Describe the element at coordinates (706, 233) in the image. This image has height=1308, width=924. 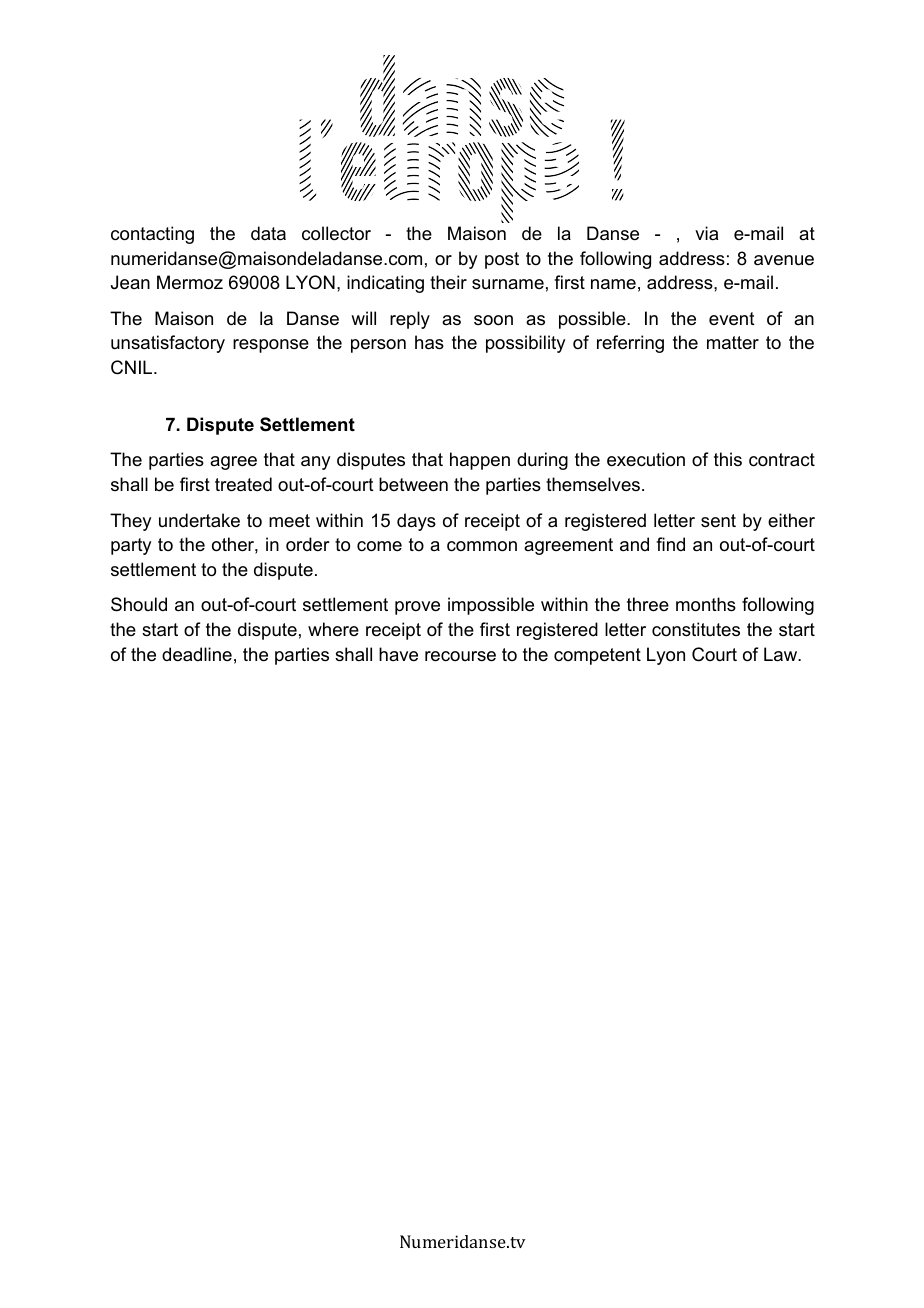
I see `via` at that location.
